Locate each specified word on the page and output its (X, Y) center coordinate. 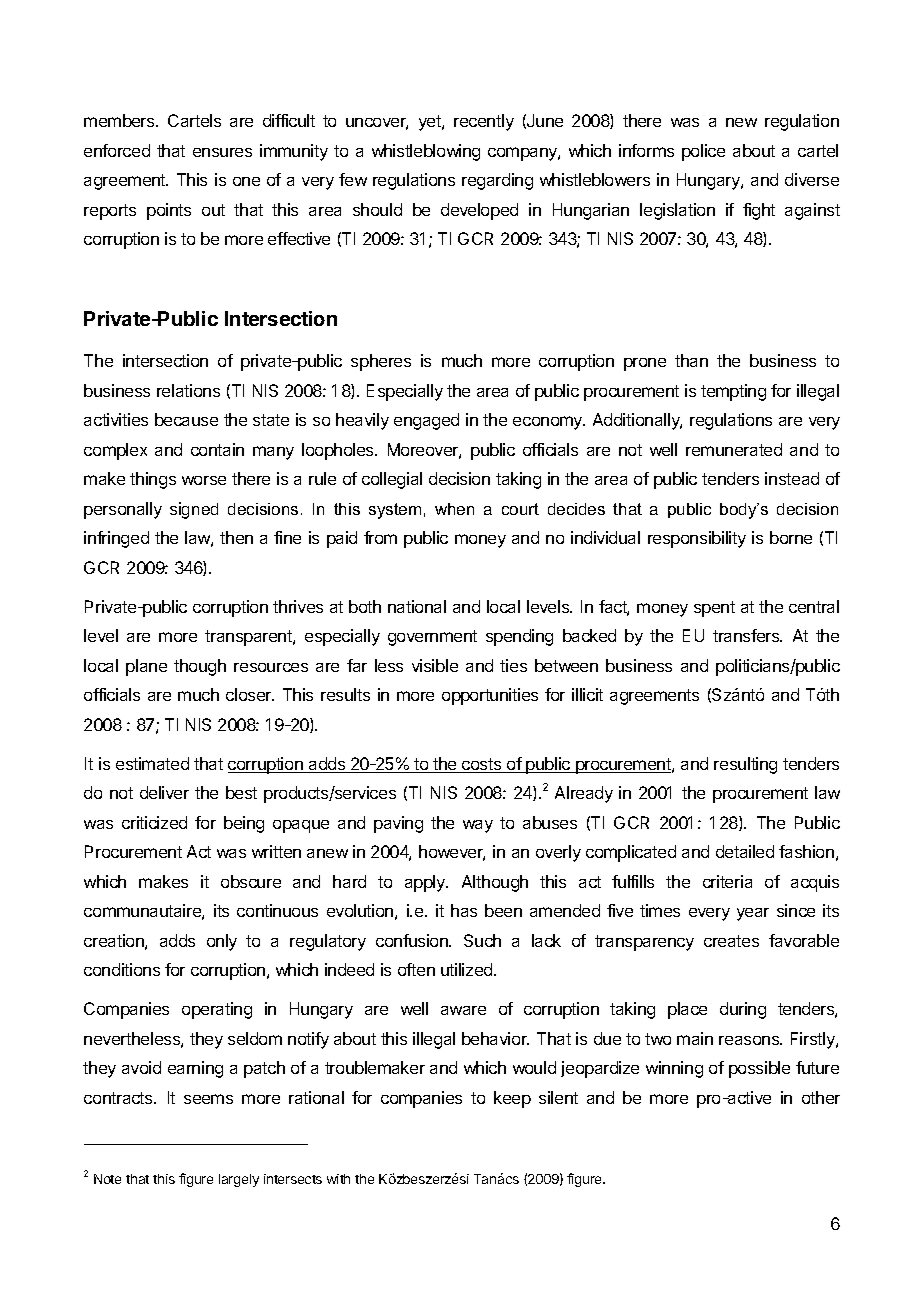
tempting (733, 392)
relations (188, 390)
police (703, 152)
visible (435, 665)
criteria (727, 881)
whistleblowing (426, 152)
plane (146, 667)
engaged (426, 421)
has (464, 910)
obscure (251, 881)
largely (239, 1180)
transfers (747, 635)
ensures (222, 152)
